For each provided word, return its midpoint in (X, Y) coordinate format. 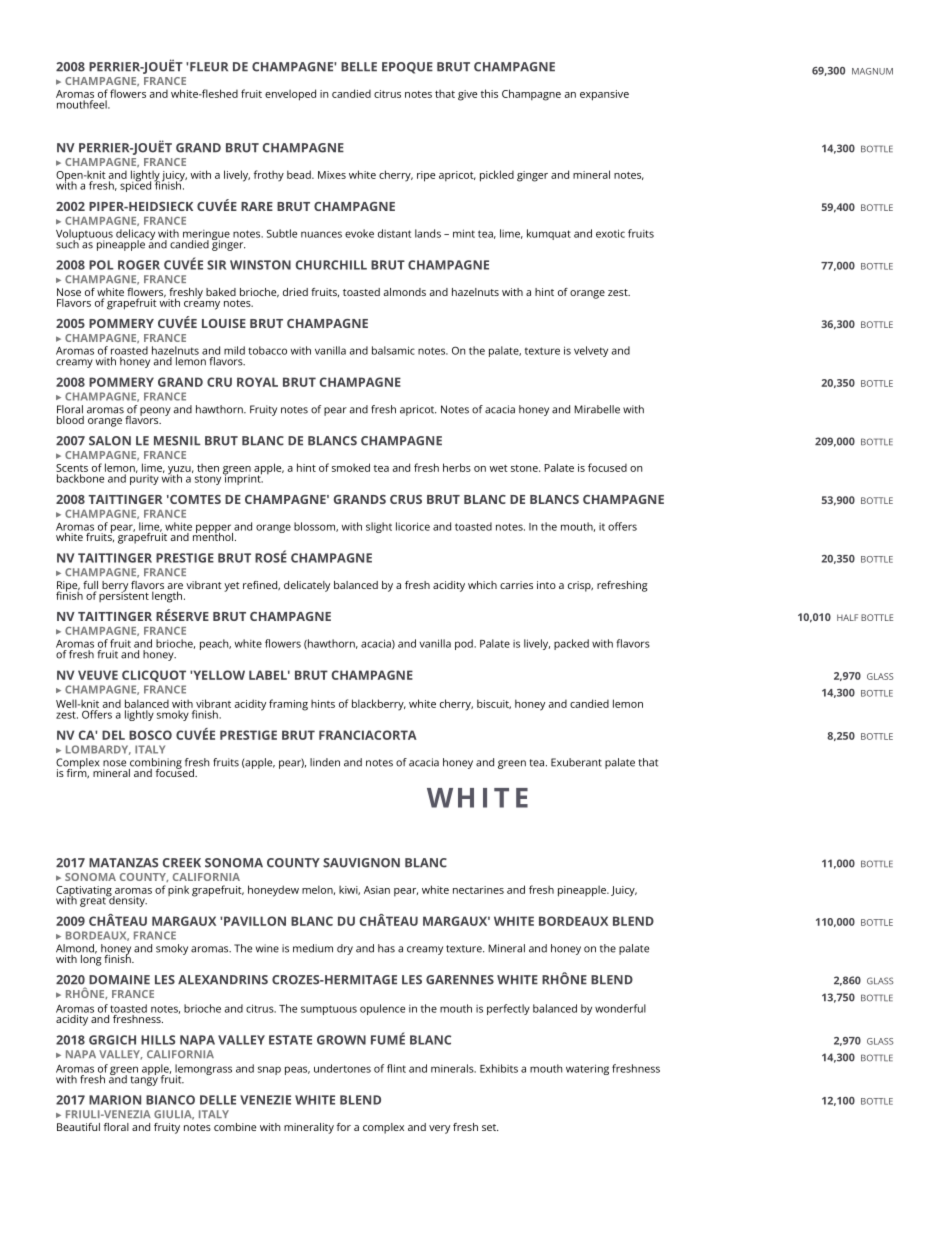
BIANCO (170, 1100)
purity (144, 478)
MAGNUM (872, 71)
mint (464, 233)
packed (571, 644)
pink (178, 890)
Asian (377, 890)
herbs (457, 467)
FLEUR (209, 67)
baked (221, 292)
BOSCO (150, 735)
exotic (610, 233)
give (467, 95)
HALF (847, 617)
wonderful (620, 1008)
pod (465, 644)
